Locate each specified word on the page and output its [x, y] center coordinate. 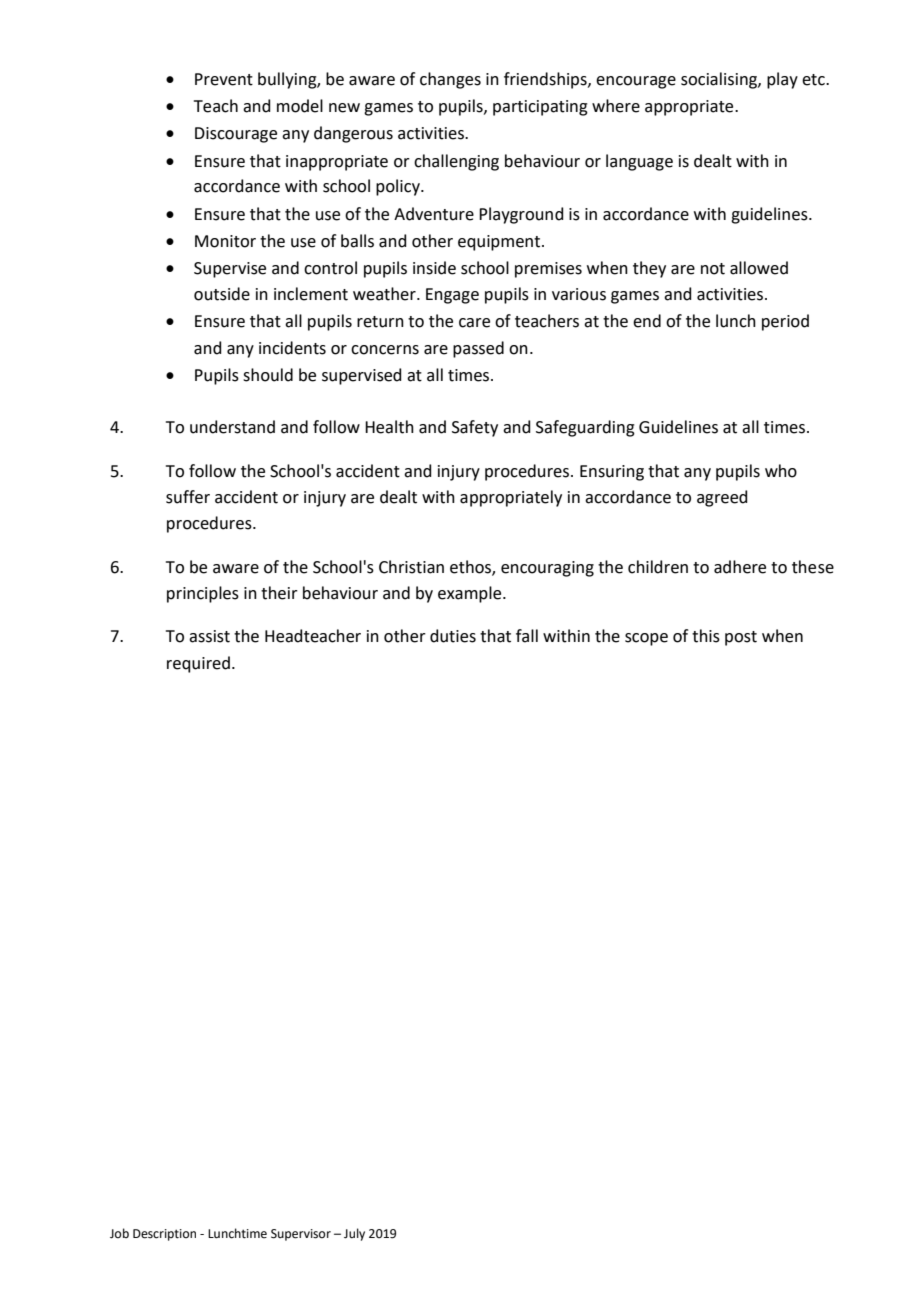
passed [478, 349]
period [785, 322]
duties [453, 636]
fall [527, 636]
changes [450, 80]
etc [814, 80]
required [198, 664]
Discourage [236, 135]
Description [164, 1235]
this [706, 636]
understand [232, 427]
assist [209, 636]
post [741, 638]
